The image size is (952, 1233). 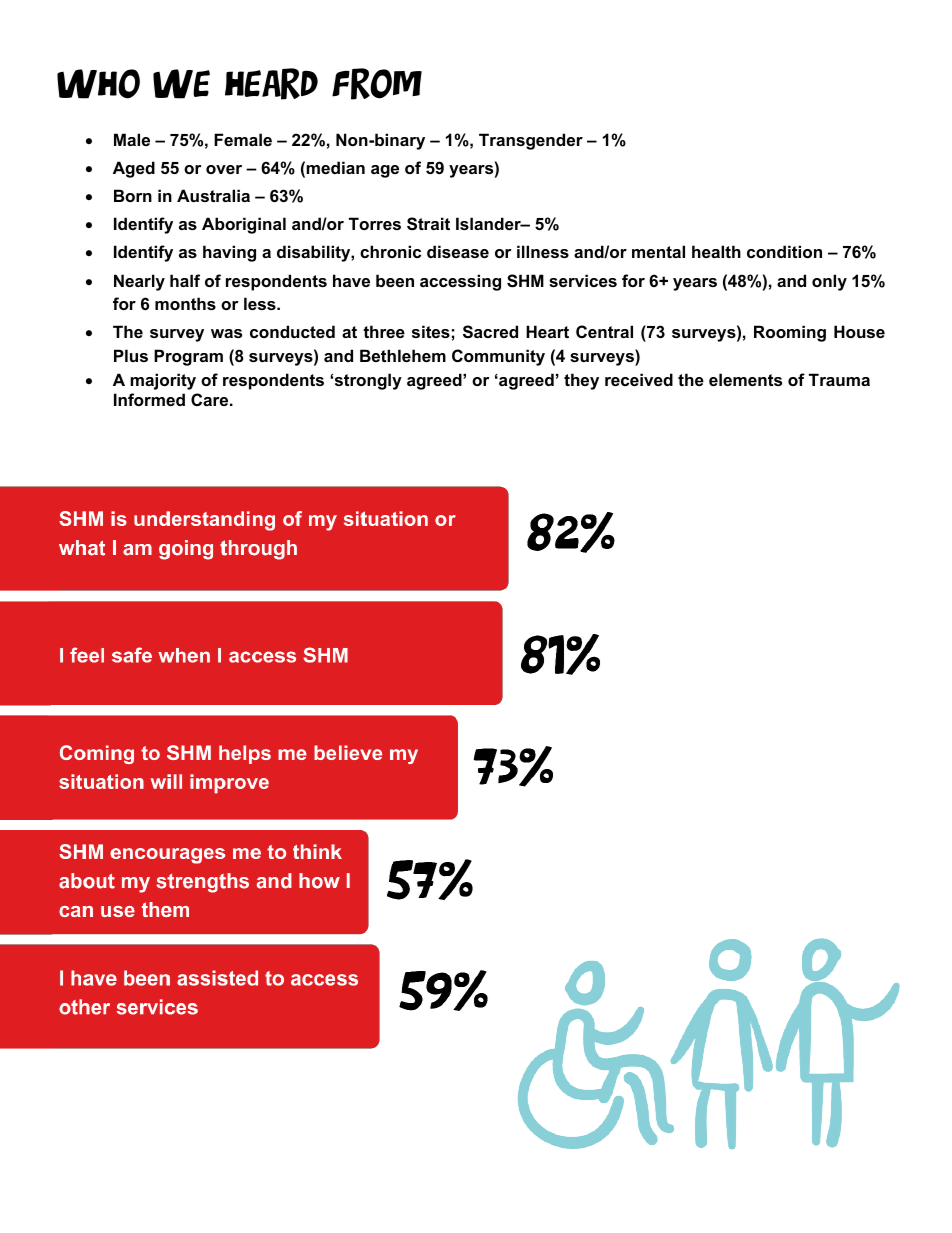 I want to click on condition, so click(x=784, y=251).
